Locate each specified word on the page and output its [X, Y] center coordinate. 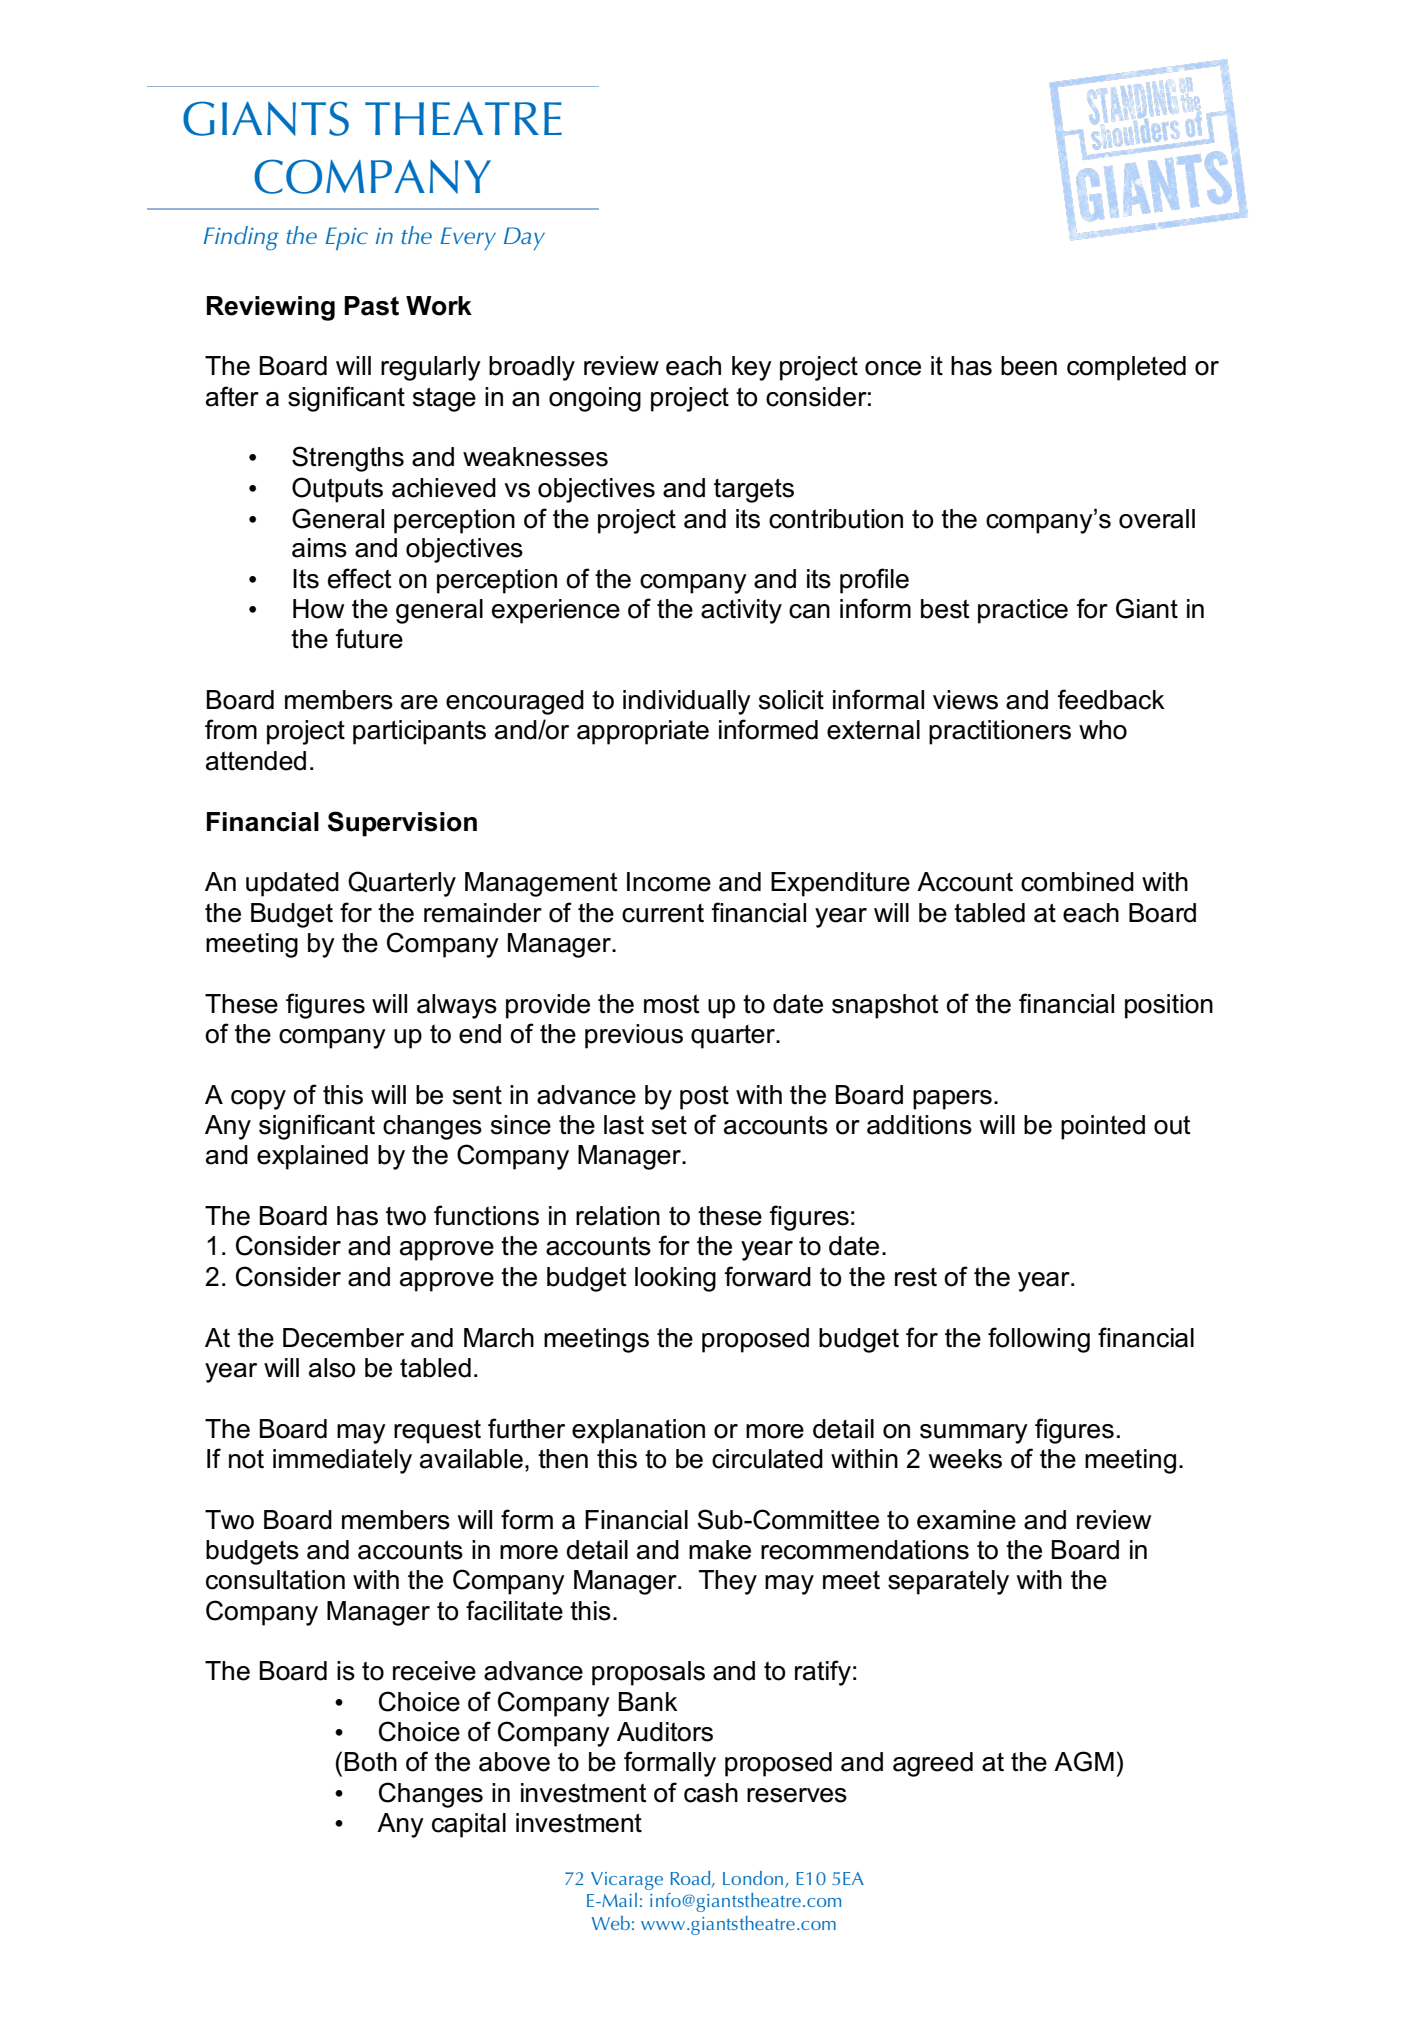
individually [687, 702]
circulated [767, 1459]
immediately [342, 1461]
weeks [965, 1459]
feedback [1111, 699]
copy [258, 1100]
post [704, 1097]
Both [371, 1762]
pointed [1103, 1127]
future [369, 638]
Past [371, 306]
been [1029, 366]
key [752, 368]
